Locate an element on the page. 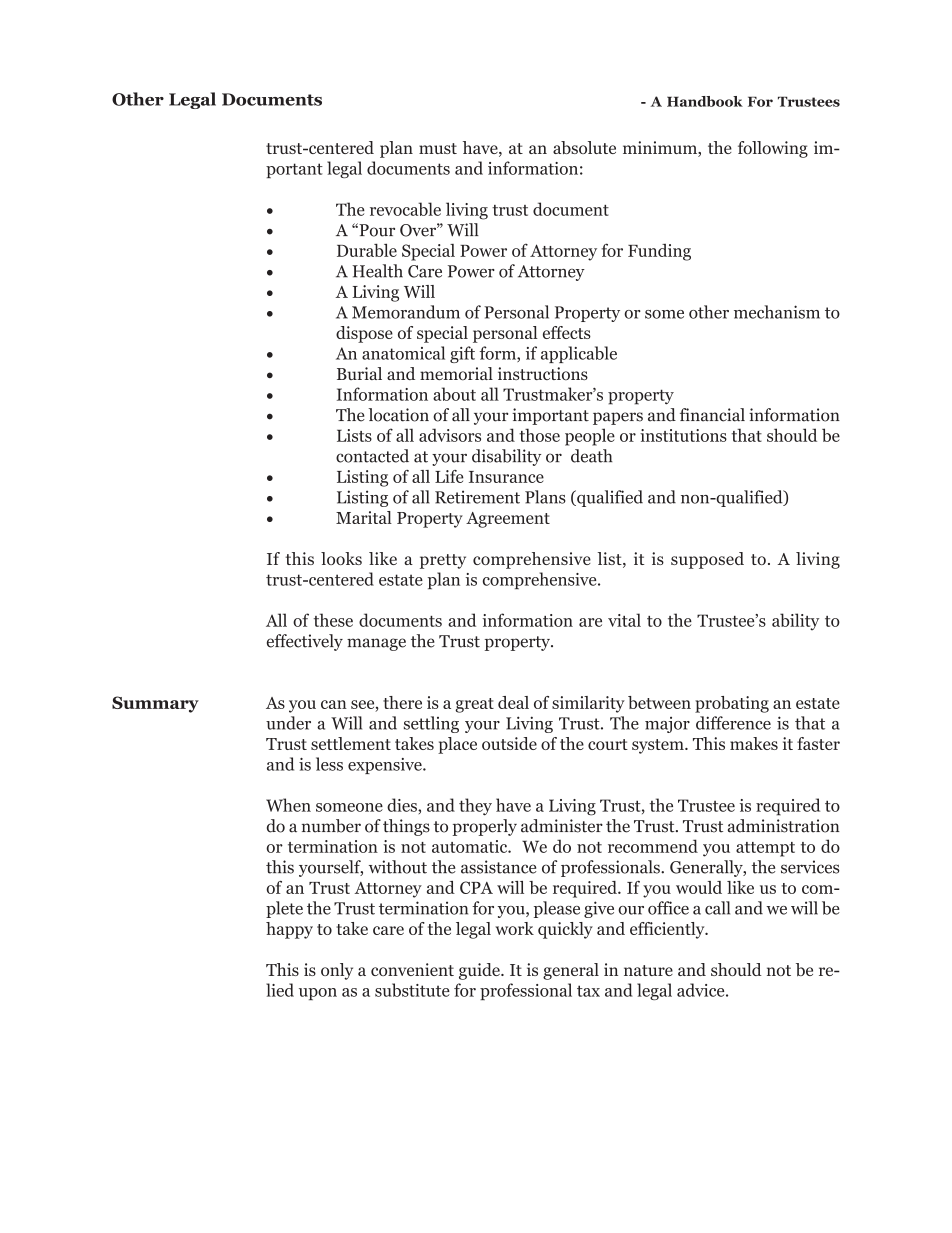 The image size is (952, 1233). happy is located at coordinates (289, 930).
